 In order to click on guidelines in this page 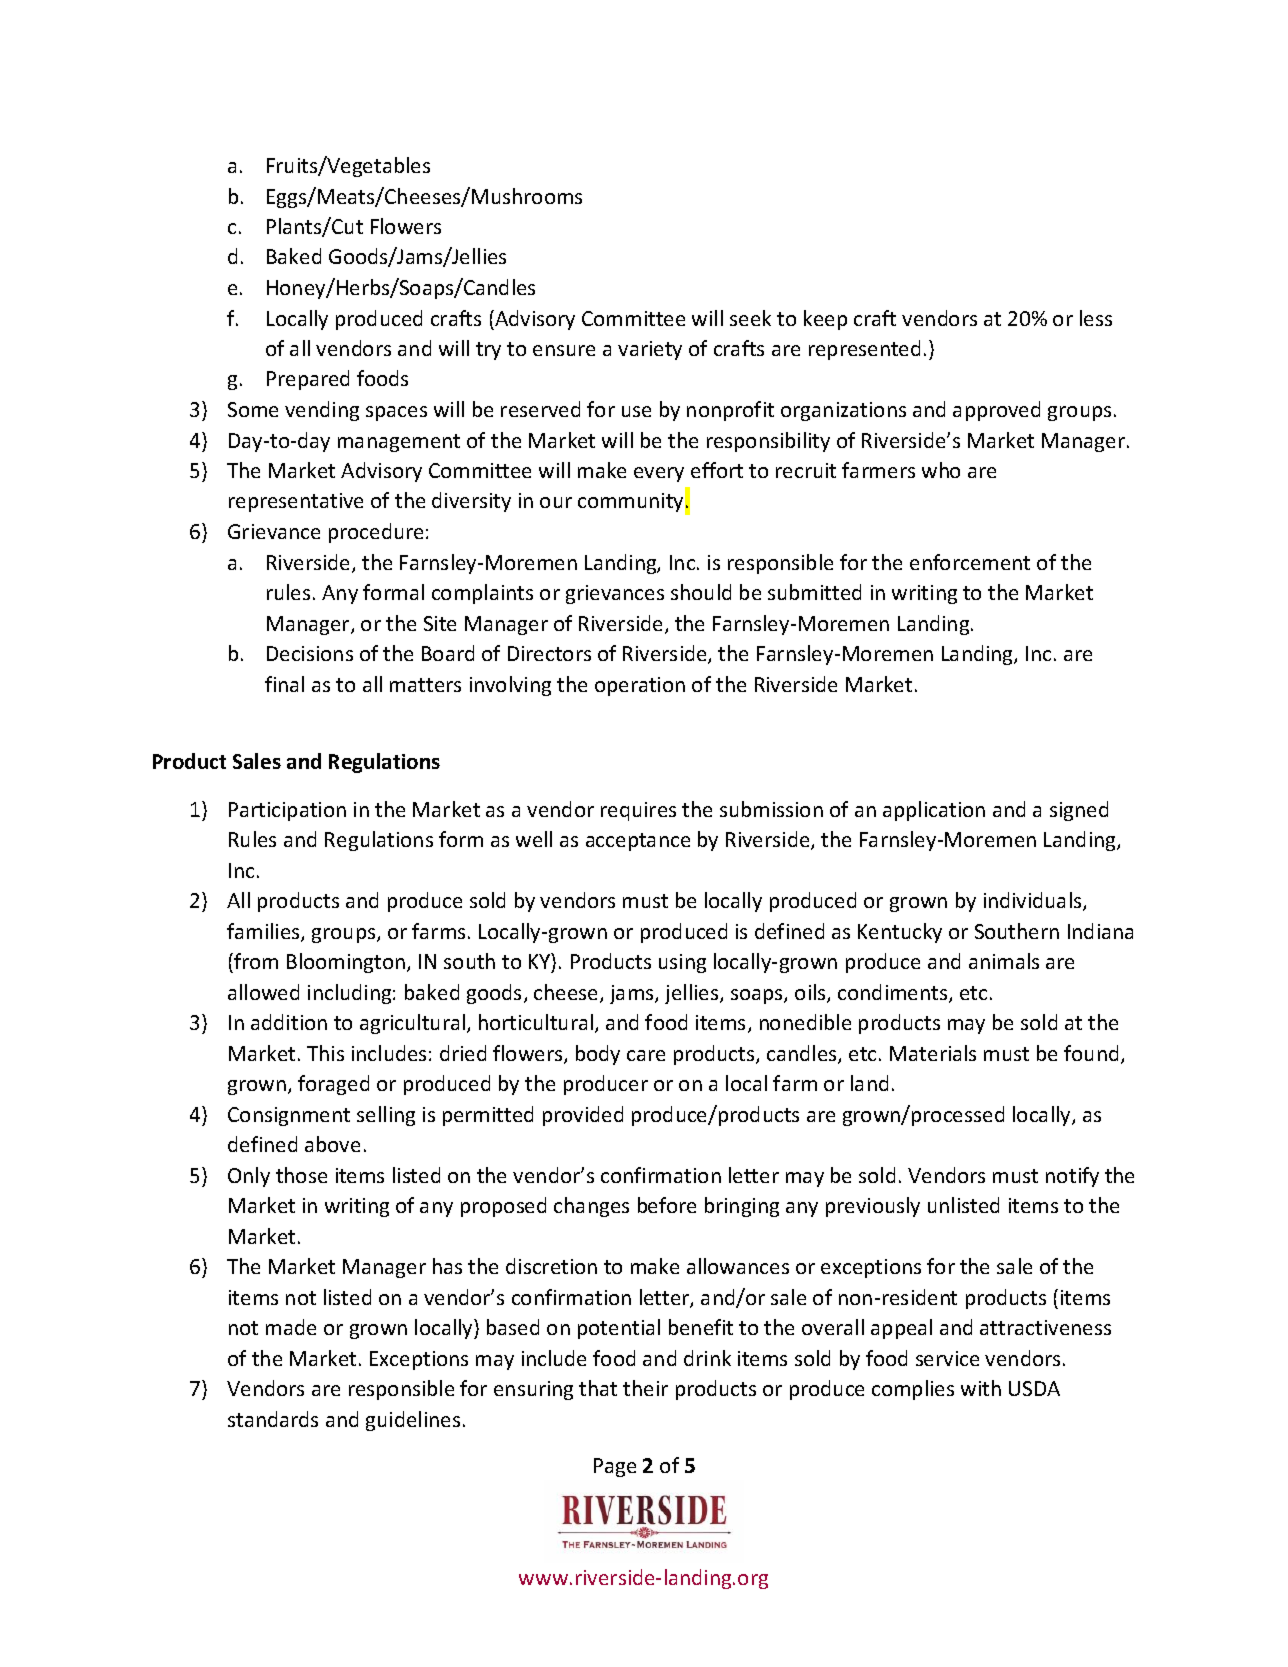, I will do `click(413, 1421)`.
